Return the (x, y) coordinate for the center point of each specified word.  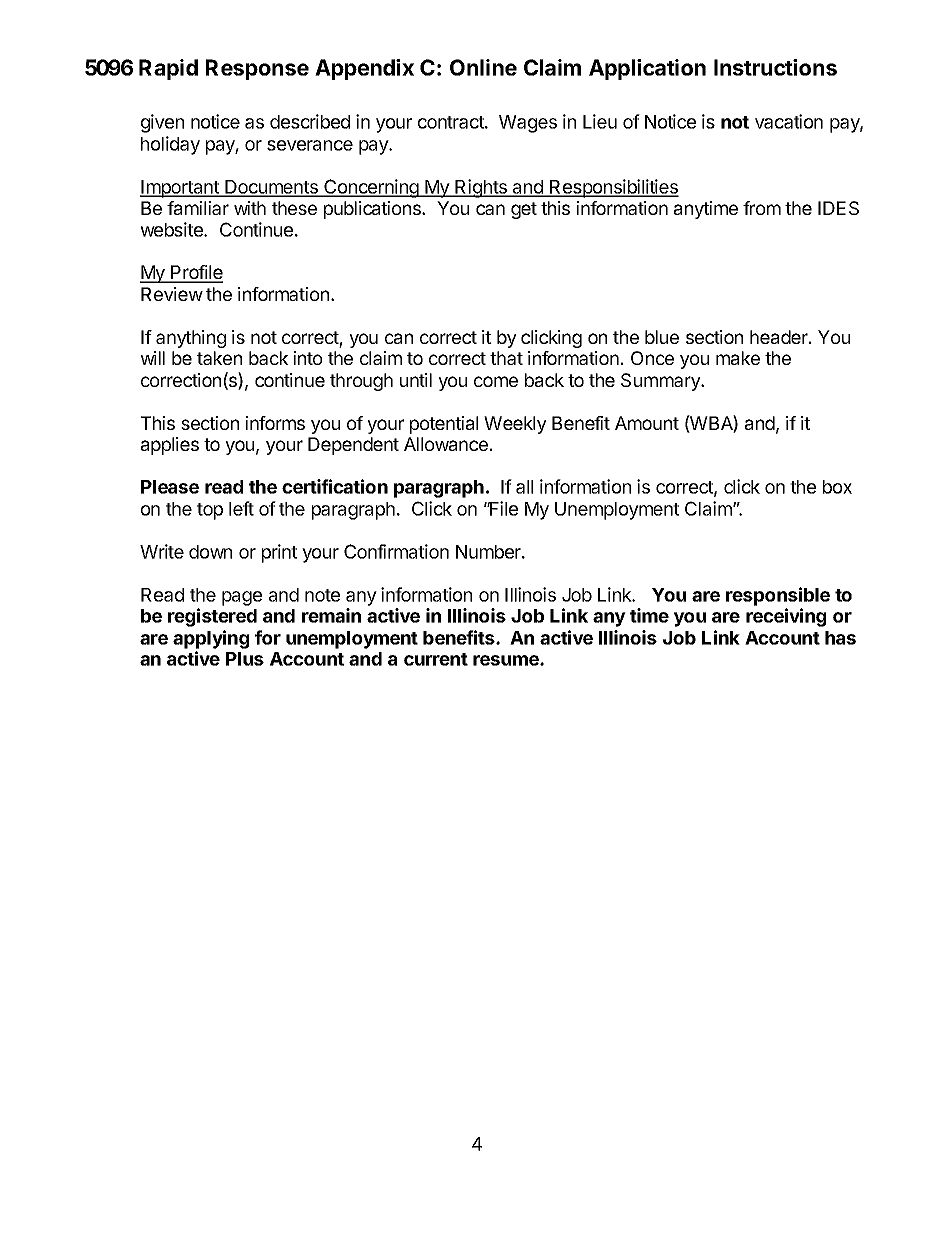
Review (172, 294)
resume (507, 660)
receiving (786, 617)
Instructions (775, 67)
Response (257, 69)
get (524, 210)
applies (170, 446)
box (837, 487)
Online (483, 67)
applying (211, 639)
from (762, 208)
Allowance (446, 444)
